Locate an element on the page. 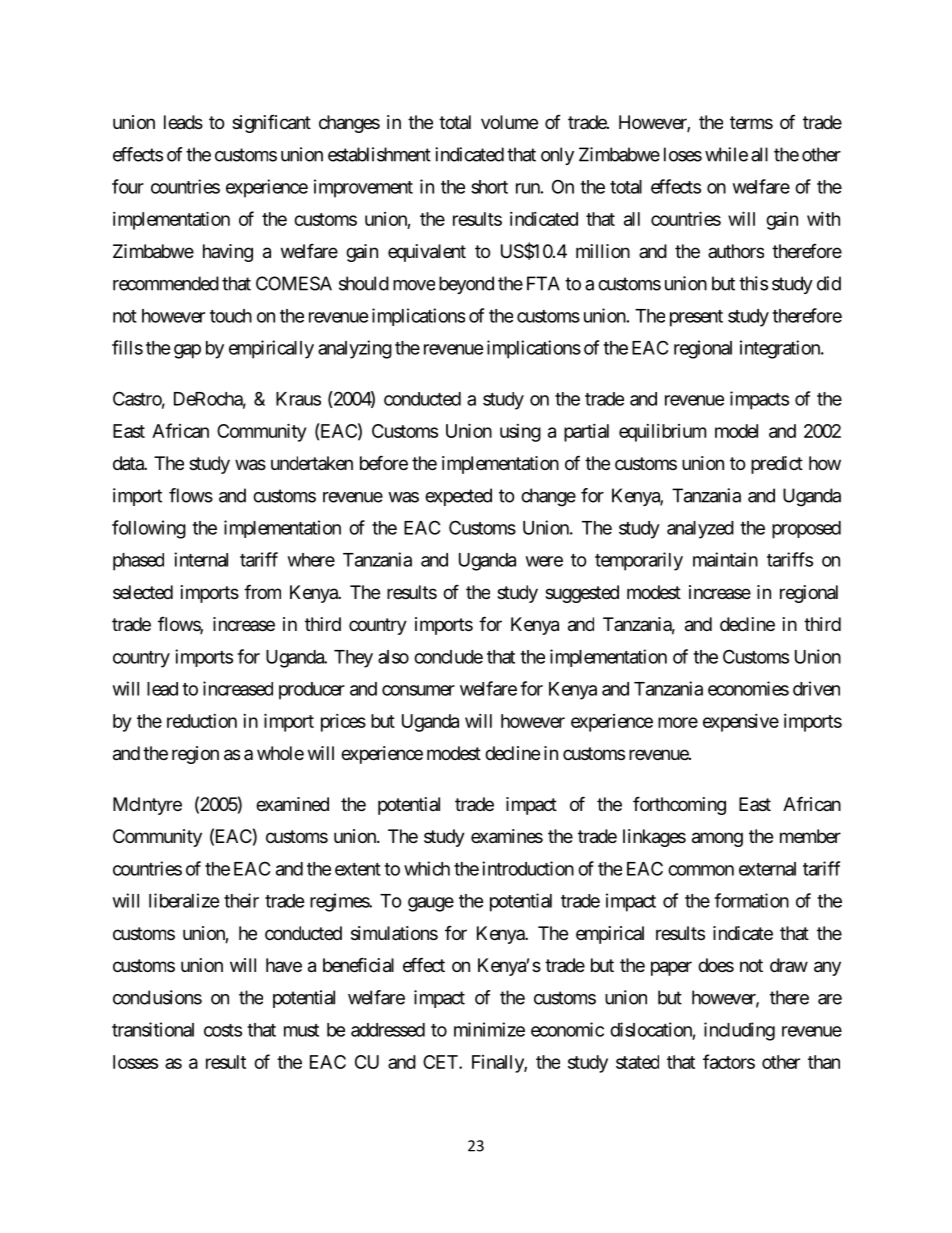  volume is located at coordinates (509, 122).
